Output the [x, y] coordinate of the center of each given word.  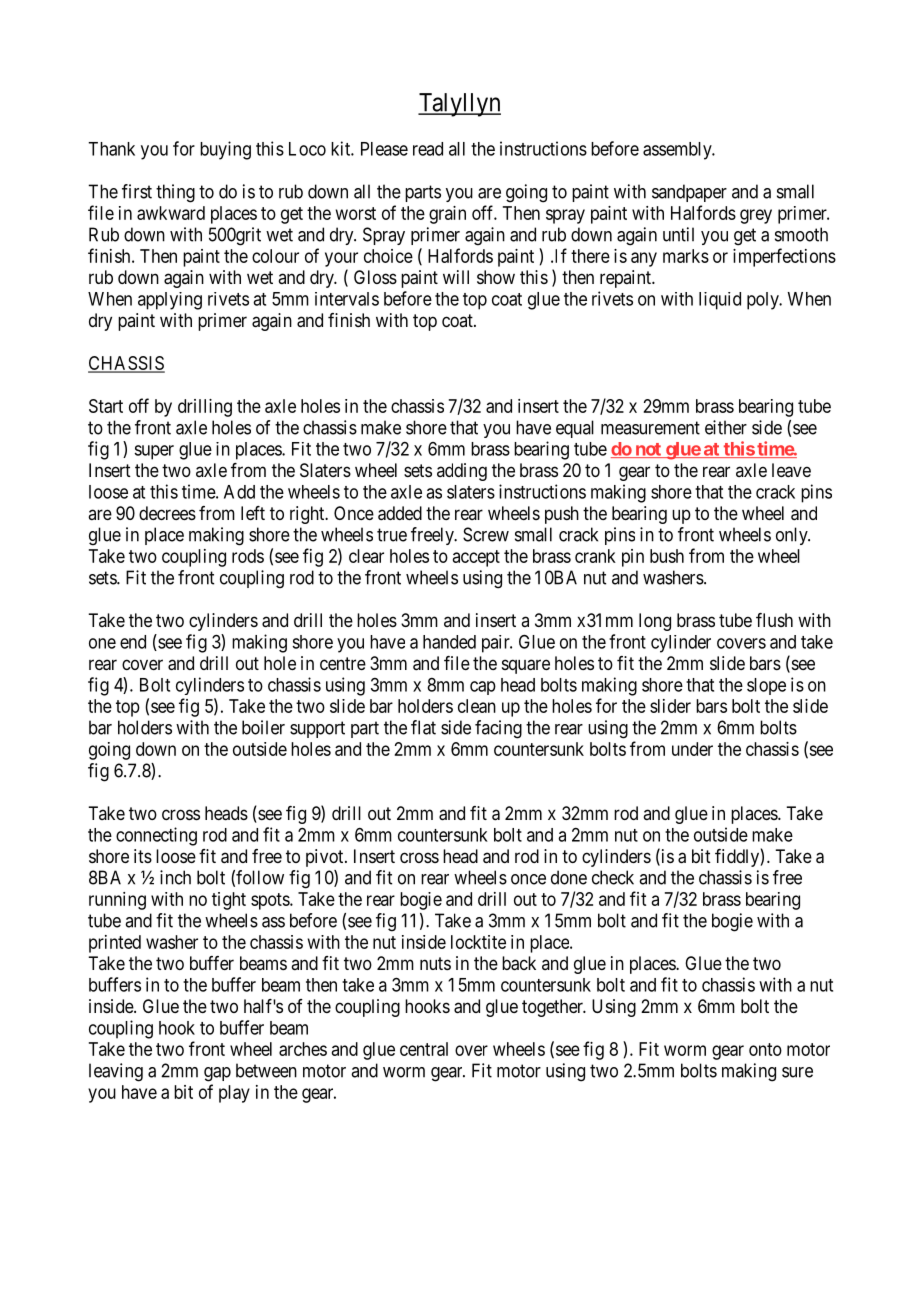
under [692, 749]
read [428, 149]
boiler [263, 727]
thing [175, 193]
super [154, 452]
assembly [678, 151]
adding [462, 472]
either [726, 427]
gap [217, 1074]
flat [423, 727]
